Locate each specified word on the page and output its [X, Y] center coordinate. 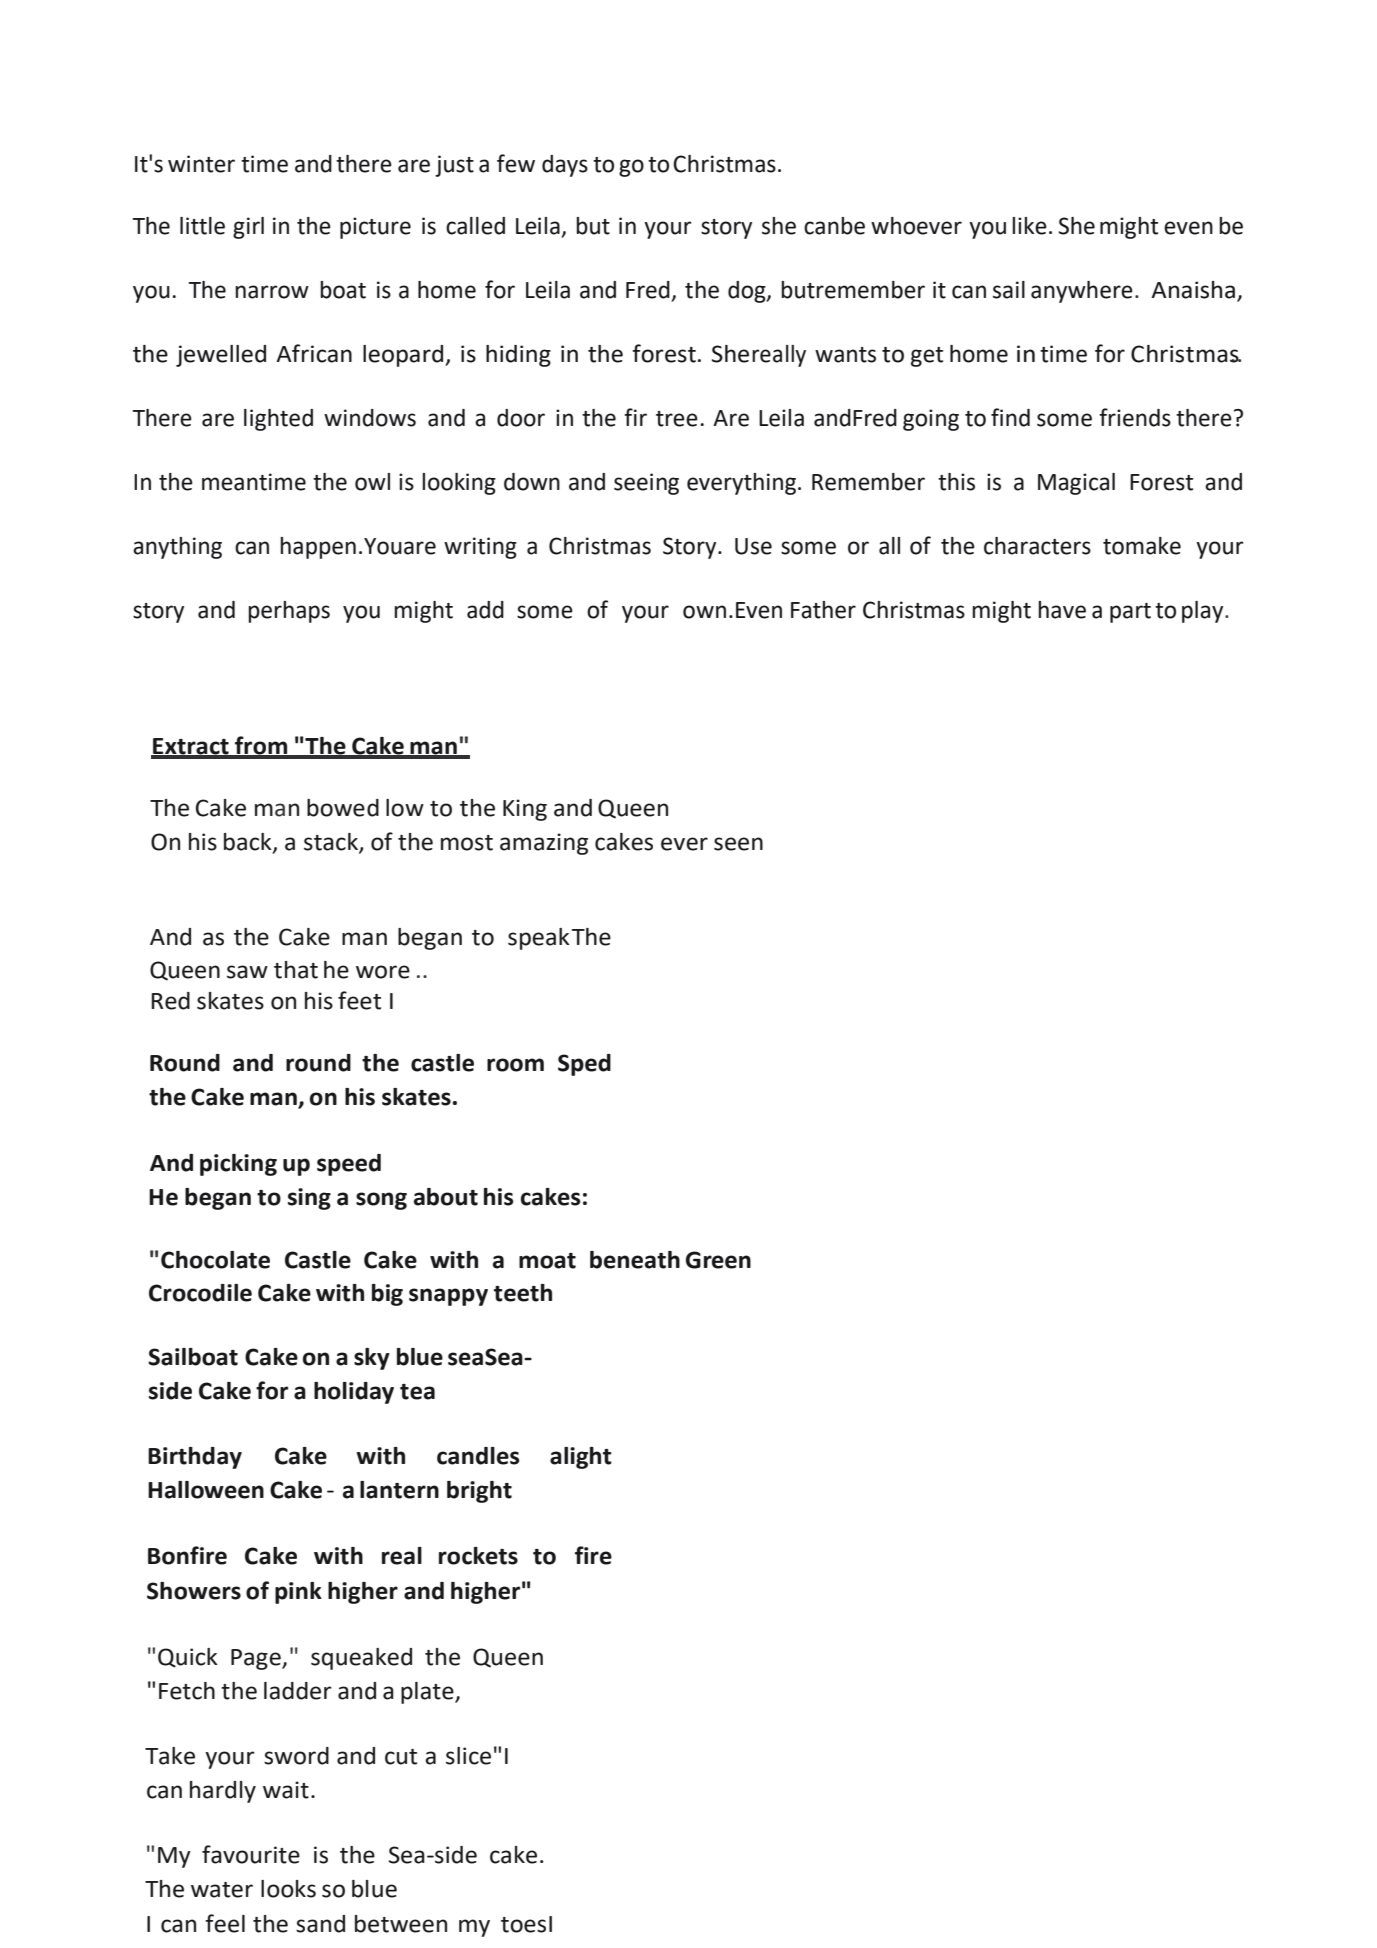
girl [248, 228]
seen [738, 844]
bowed [343, 808]
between [401, 1924]
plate [428, 1693]
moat [547, 1261]
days [565, 166]
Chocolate [215, 1260]
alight [581, 1458]
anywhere [1082, 292]
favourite [251, 1854]
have [1062, 610]
